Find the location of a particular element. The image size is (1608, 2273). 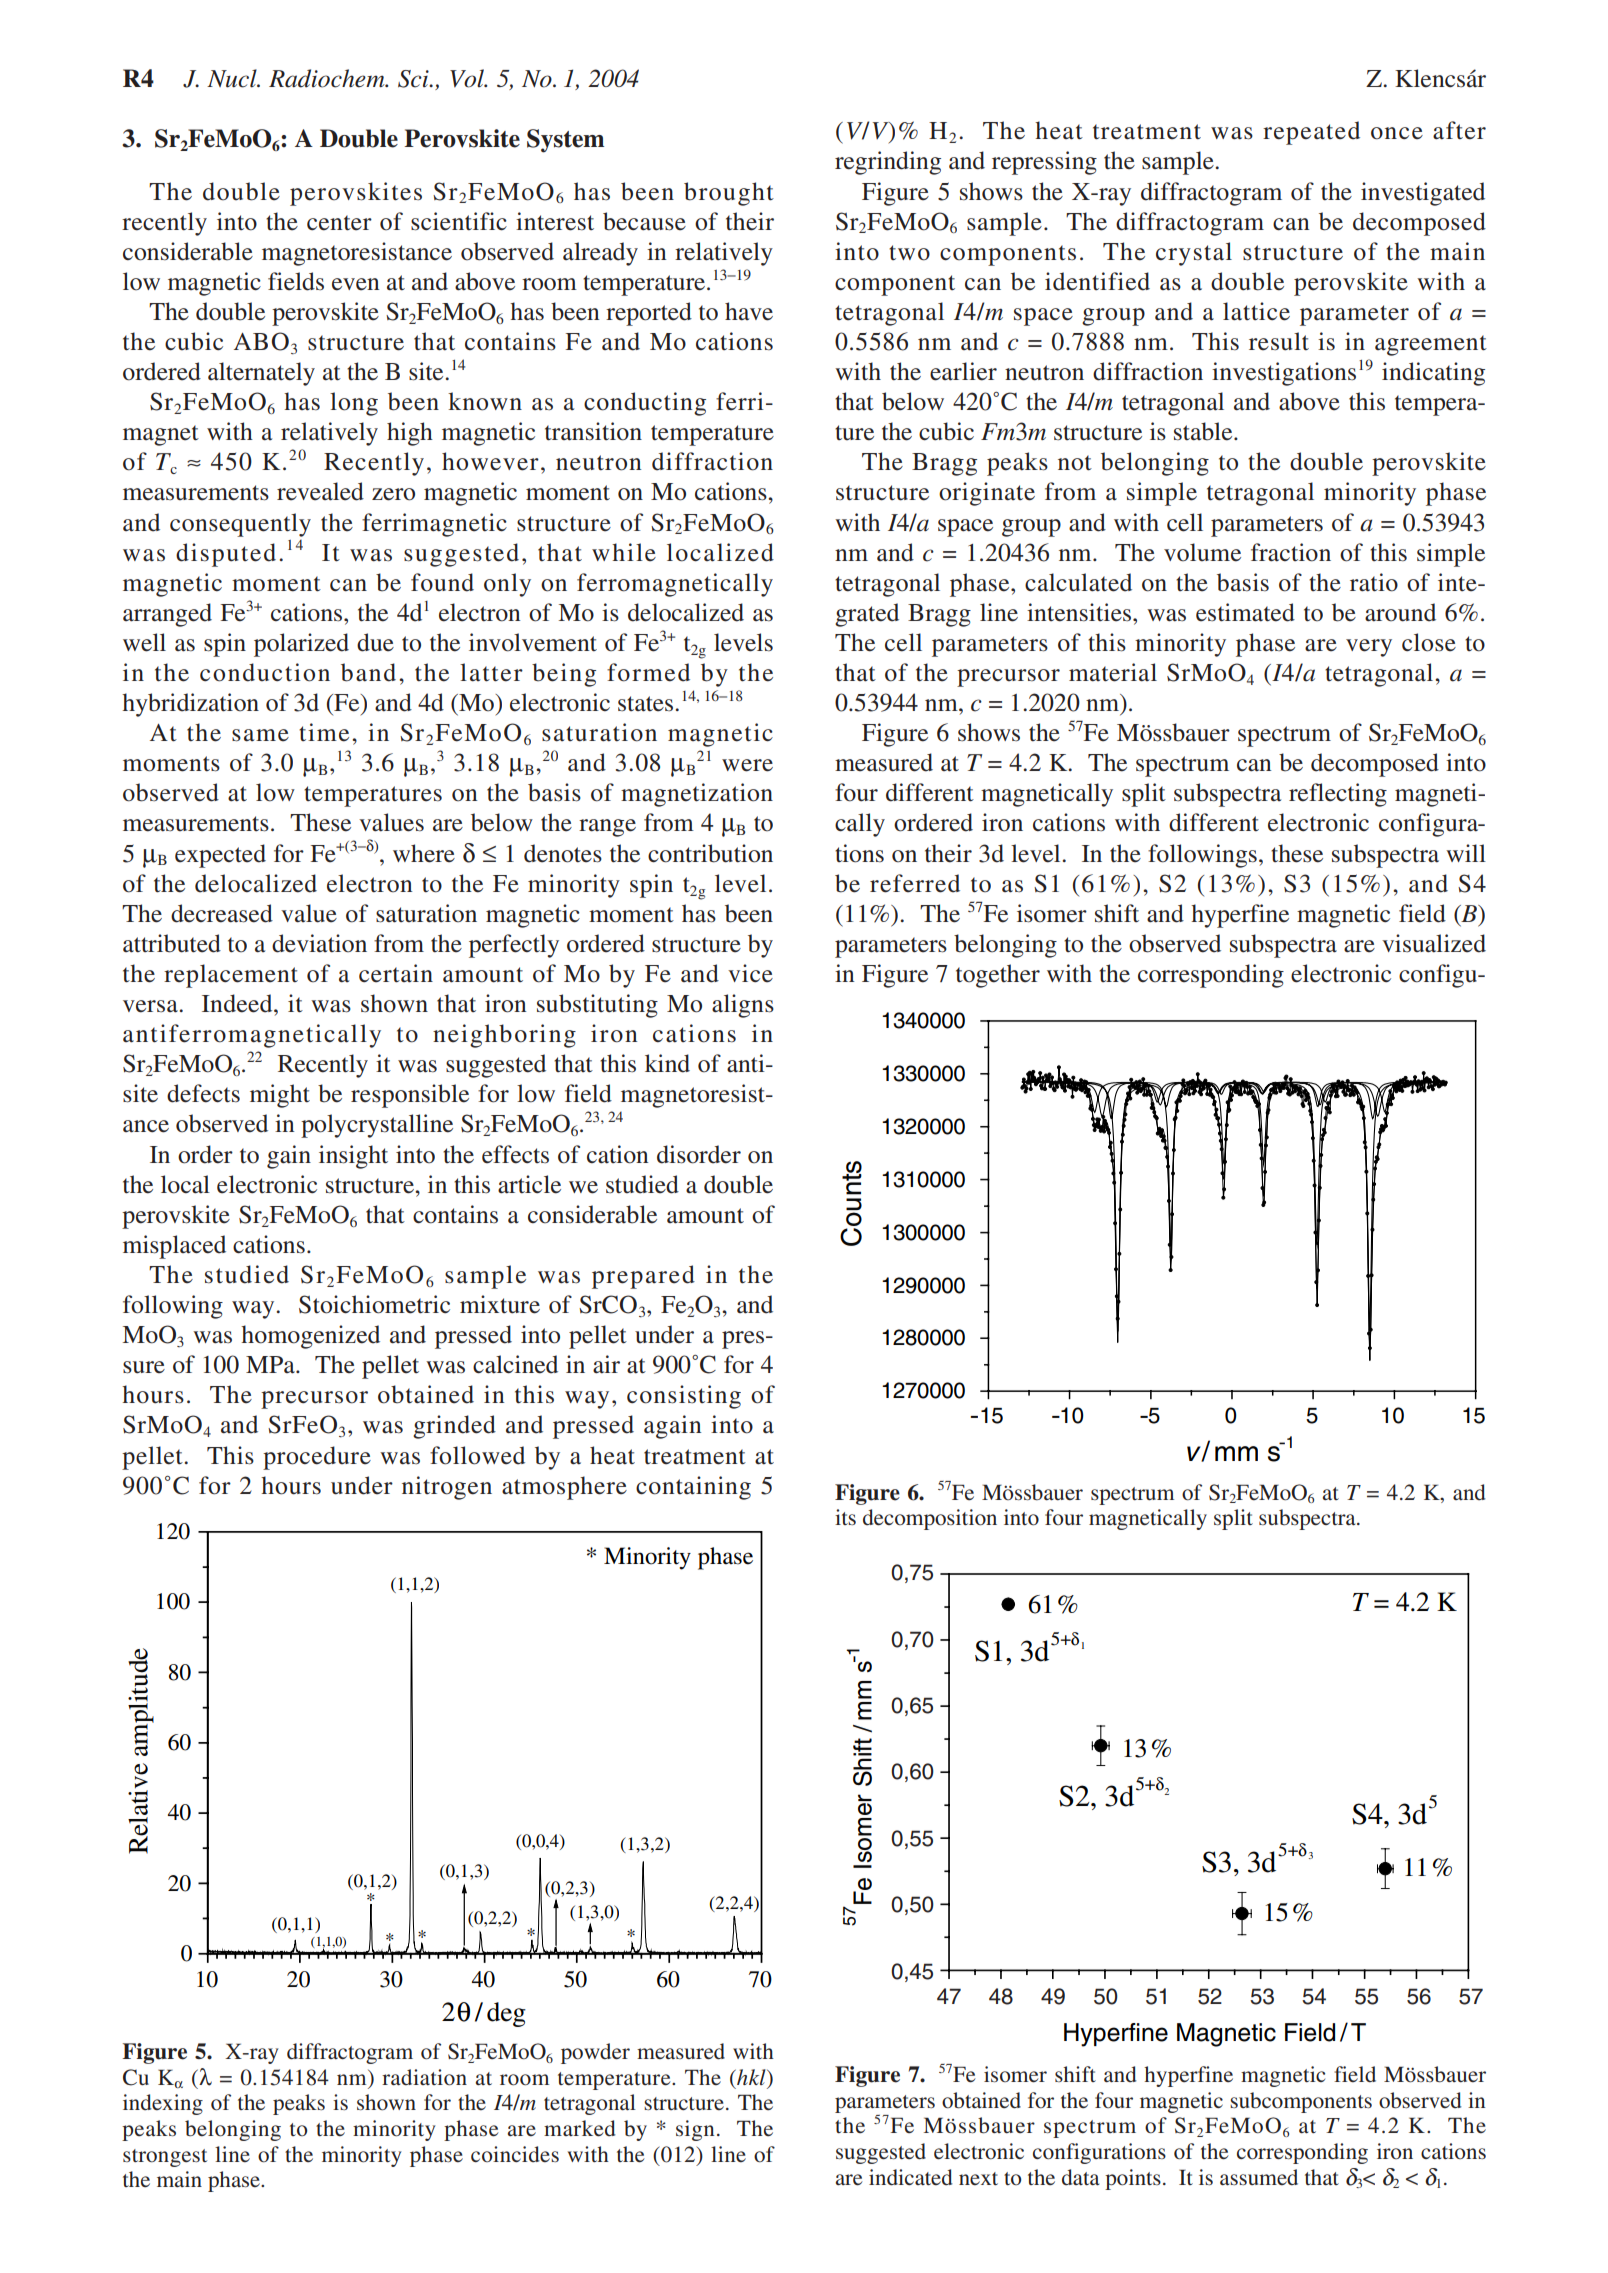

reflecting is located at coordinates (1338, 795).
